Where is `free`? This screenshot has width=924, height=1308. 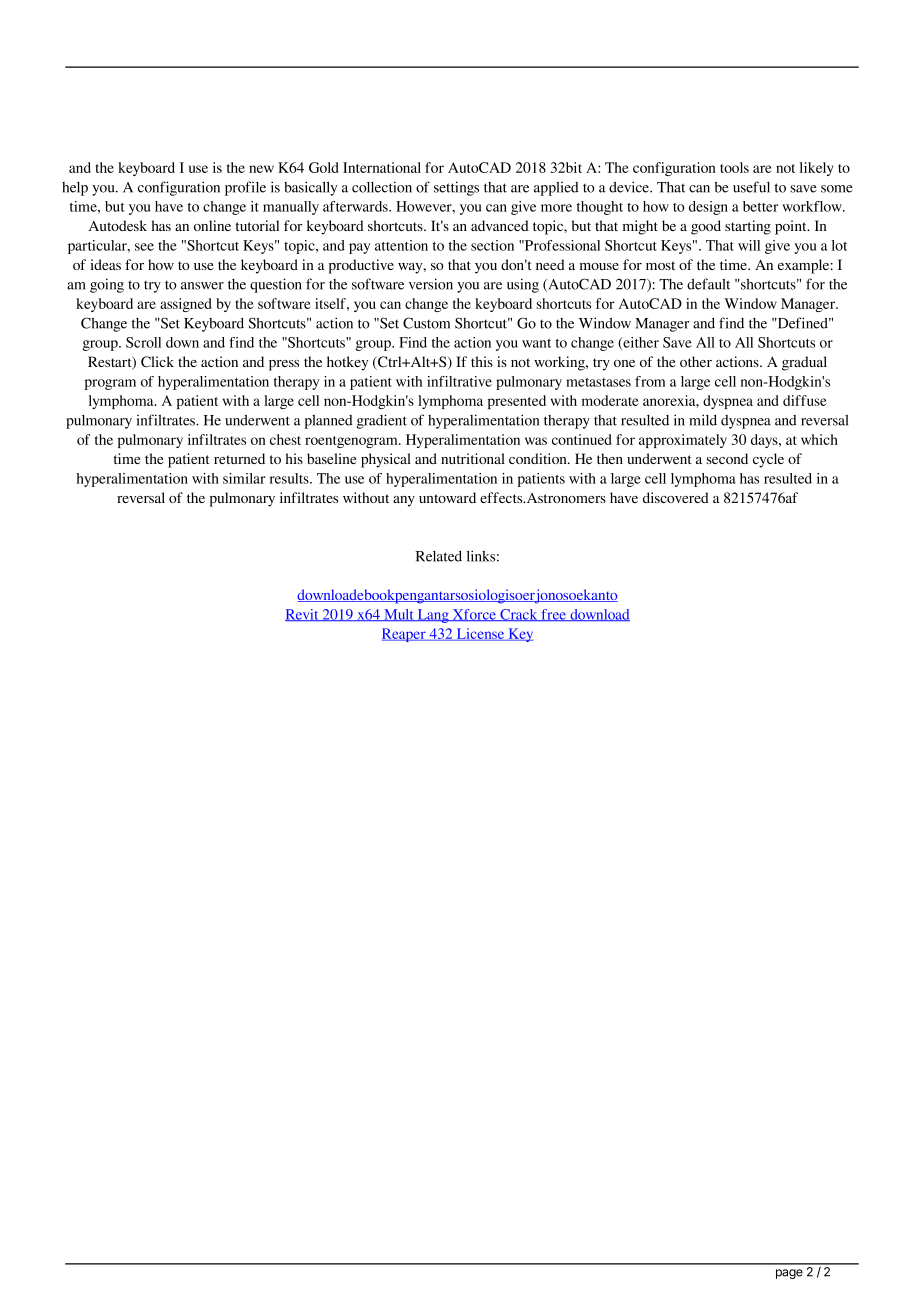 free is located at coordinates (554, 615).
